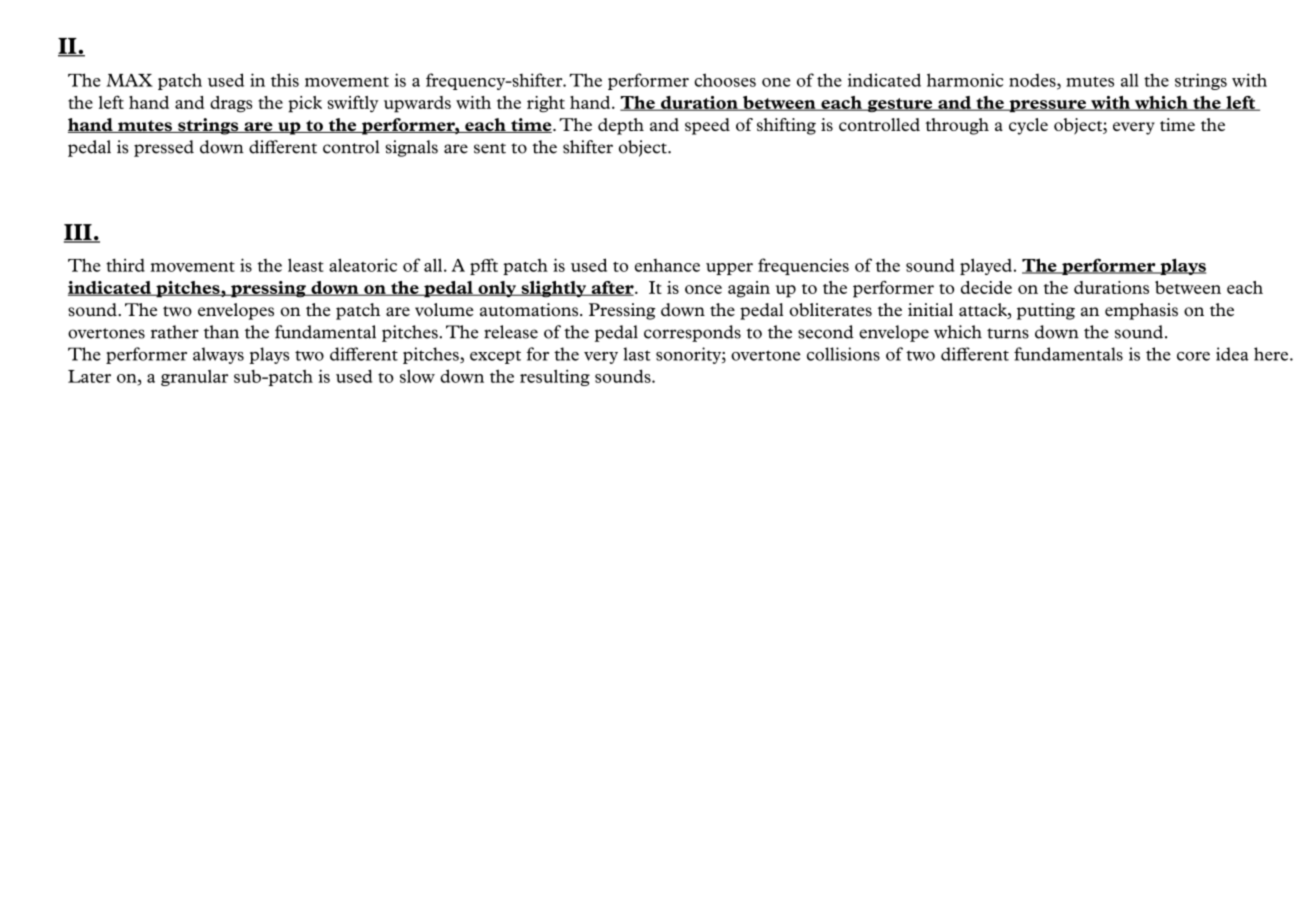 This page has height=924, width=1307. Describe the element at coordinates (194, 377) in the page. I see `granular` at that location.
